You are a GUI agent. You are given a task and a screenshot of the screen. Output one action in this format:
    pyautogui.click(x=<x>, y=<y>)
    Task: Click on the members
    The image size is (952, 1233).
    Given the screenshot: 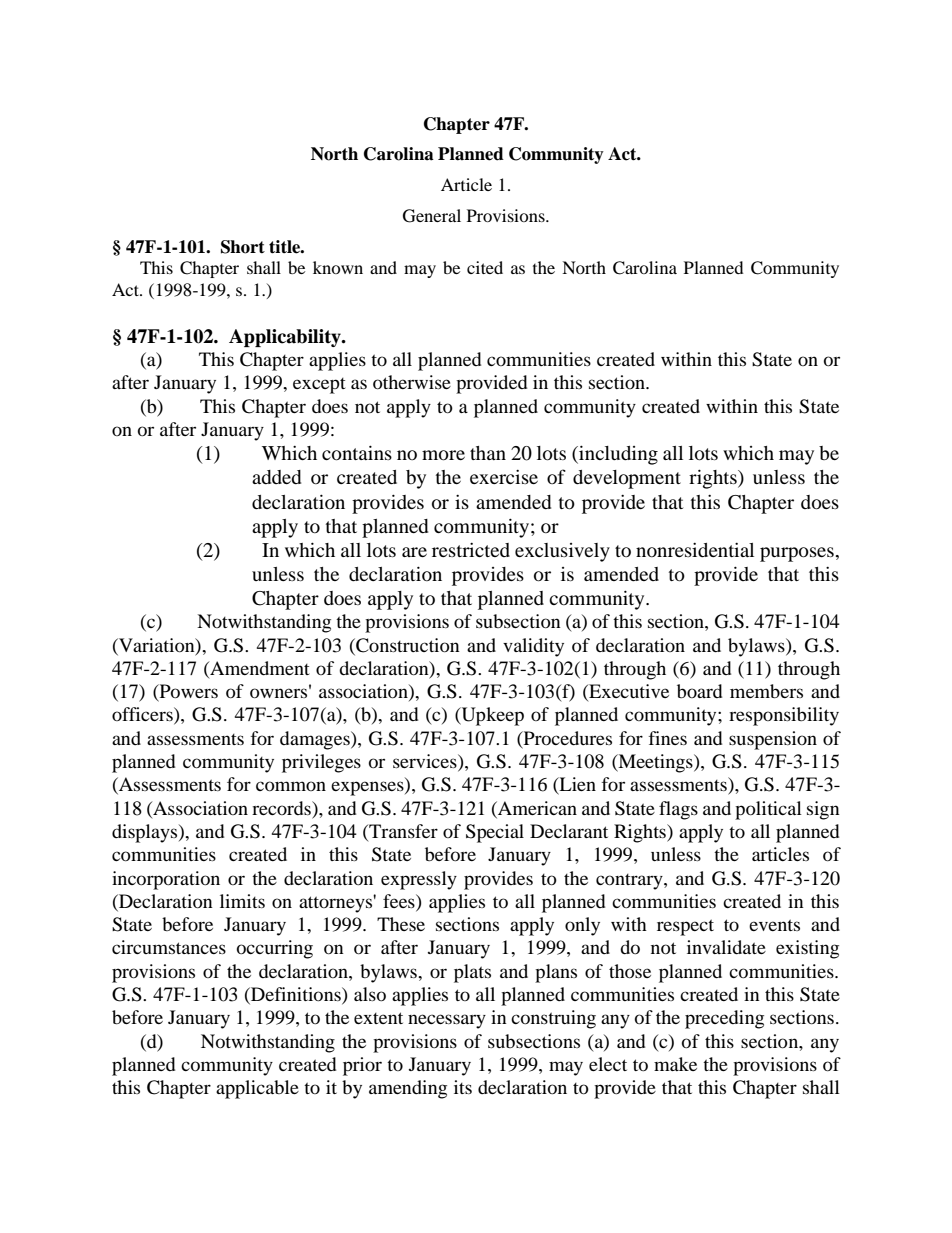 What is the action you would take?
    pyautogui.click(x=766, y=691)
